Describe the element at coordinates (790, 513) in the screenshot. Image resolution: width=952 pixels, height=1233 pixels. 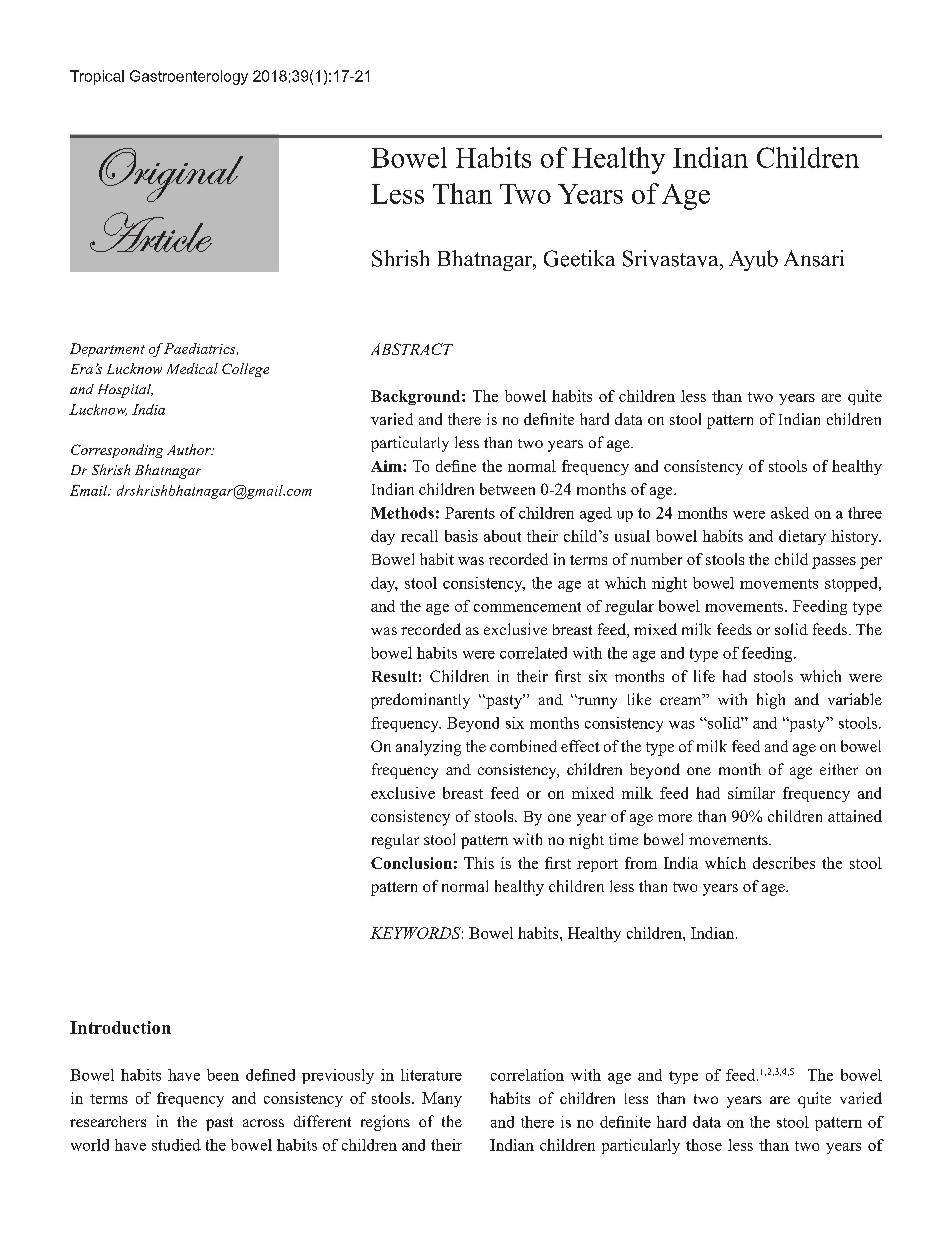
I see `asked` at that location.
